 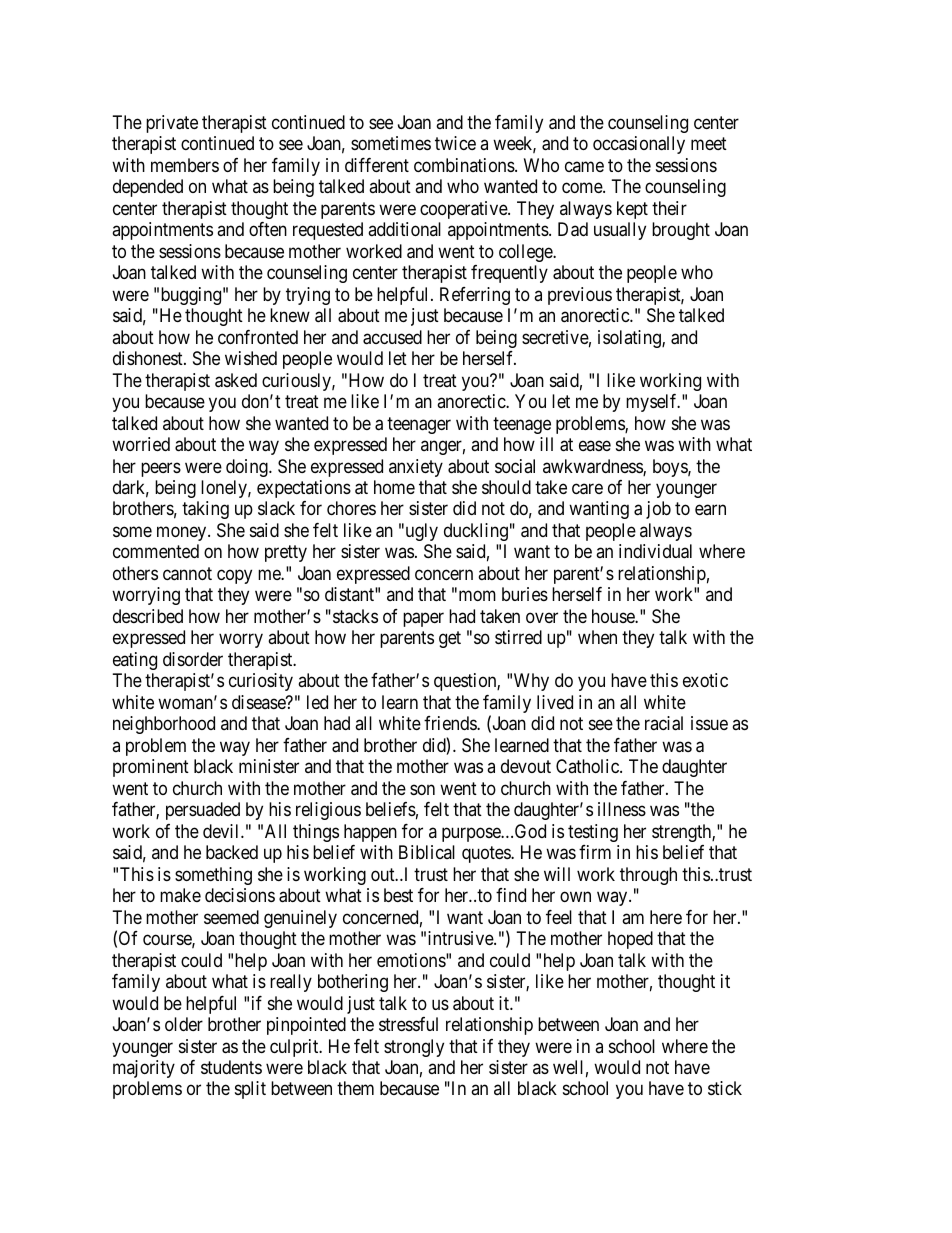 I want to click on house, so click(x=614, y=616).
